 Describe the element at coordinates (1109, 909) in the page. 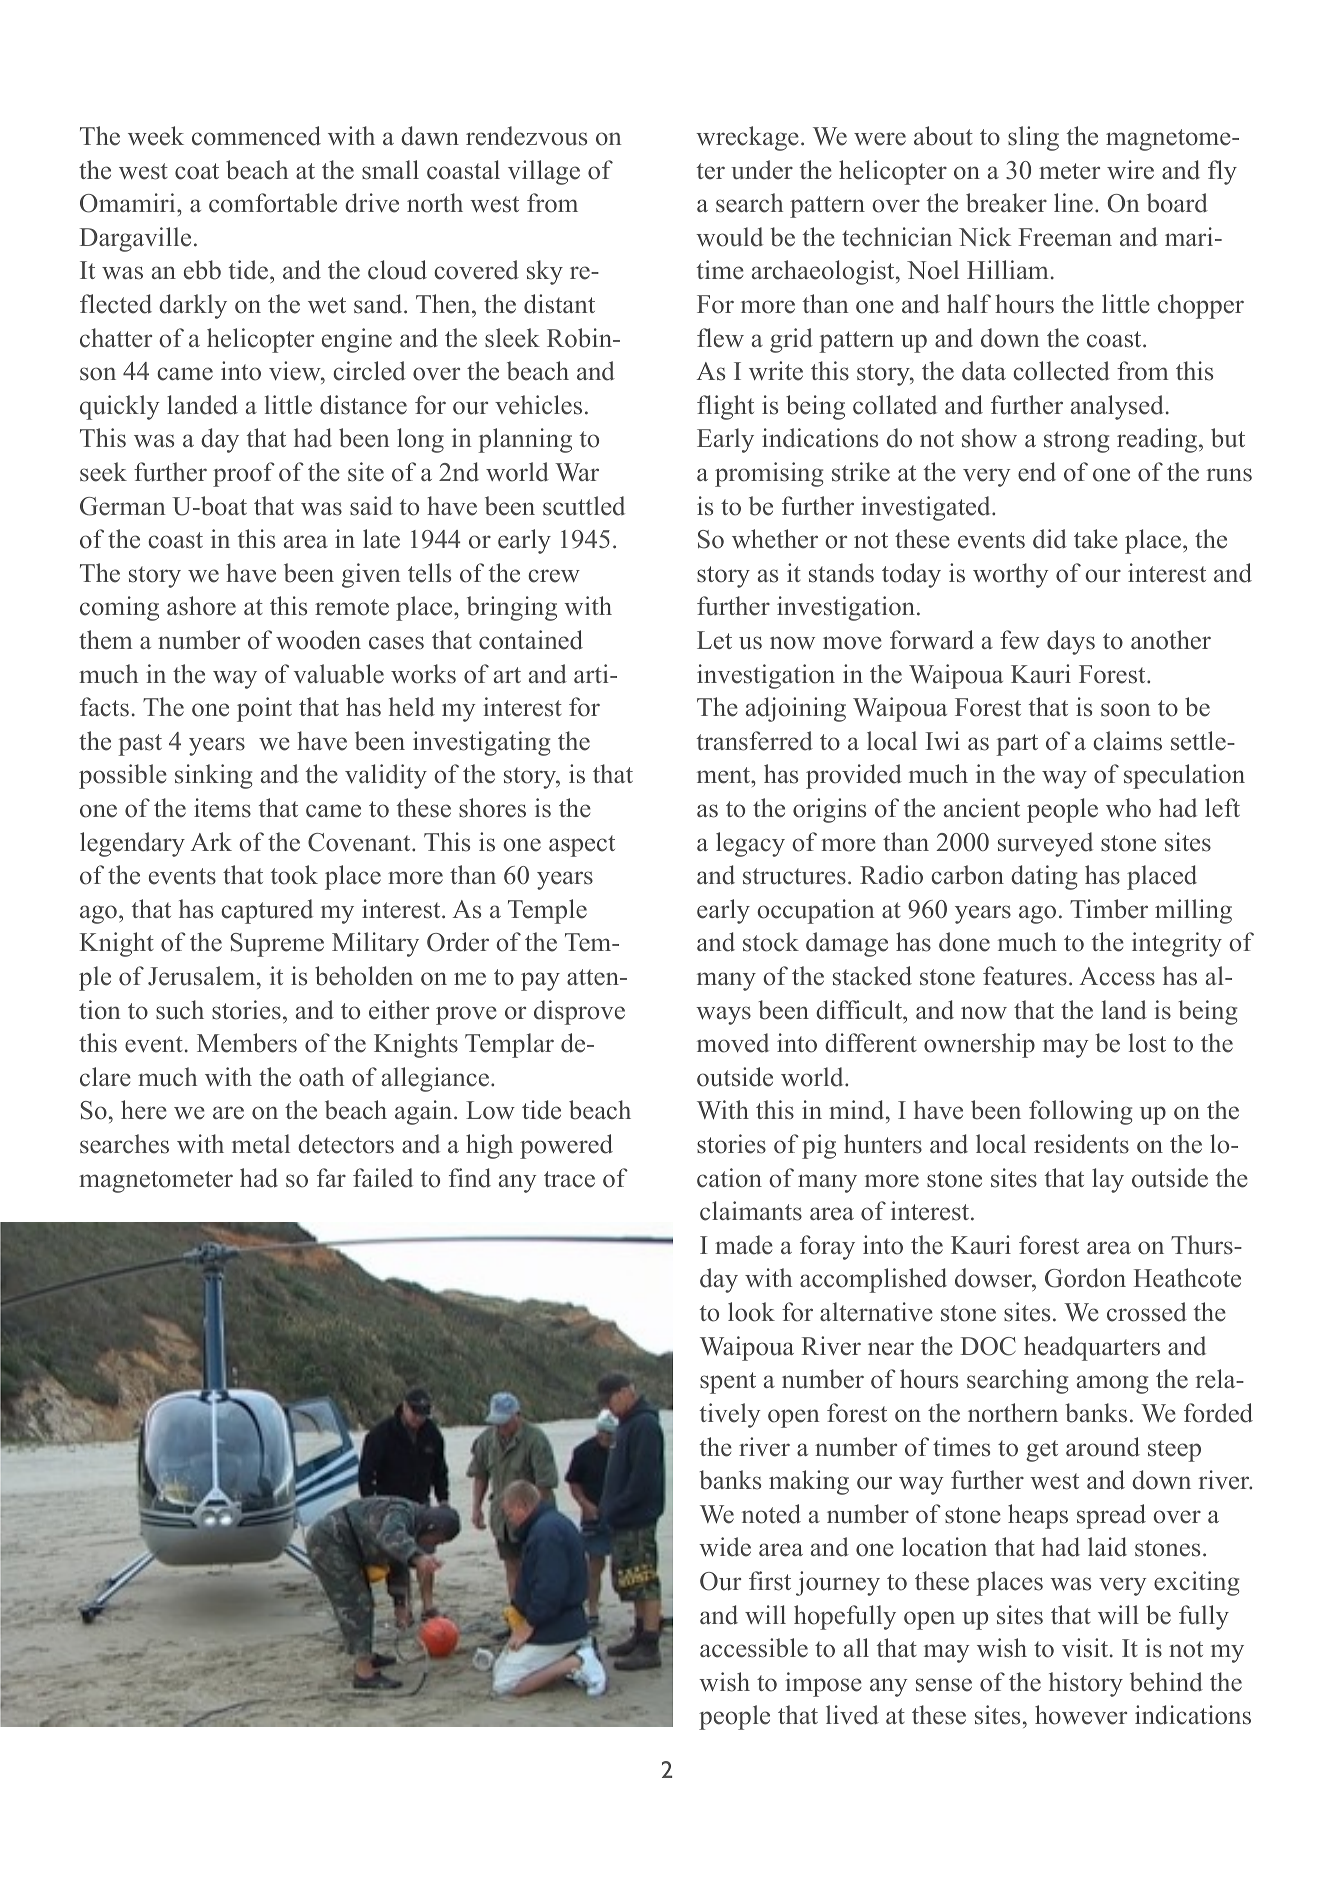

I see `Timber` at that location.
